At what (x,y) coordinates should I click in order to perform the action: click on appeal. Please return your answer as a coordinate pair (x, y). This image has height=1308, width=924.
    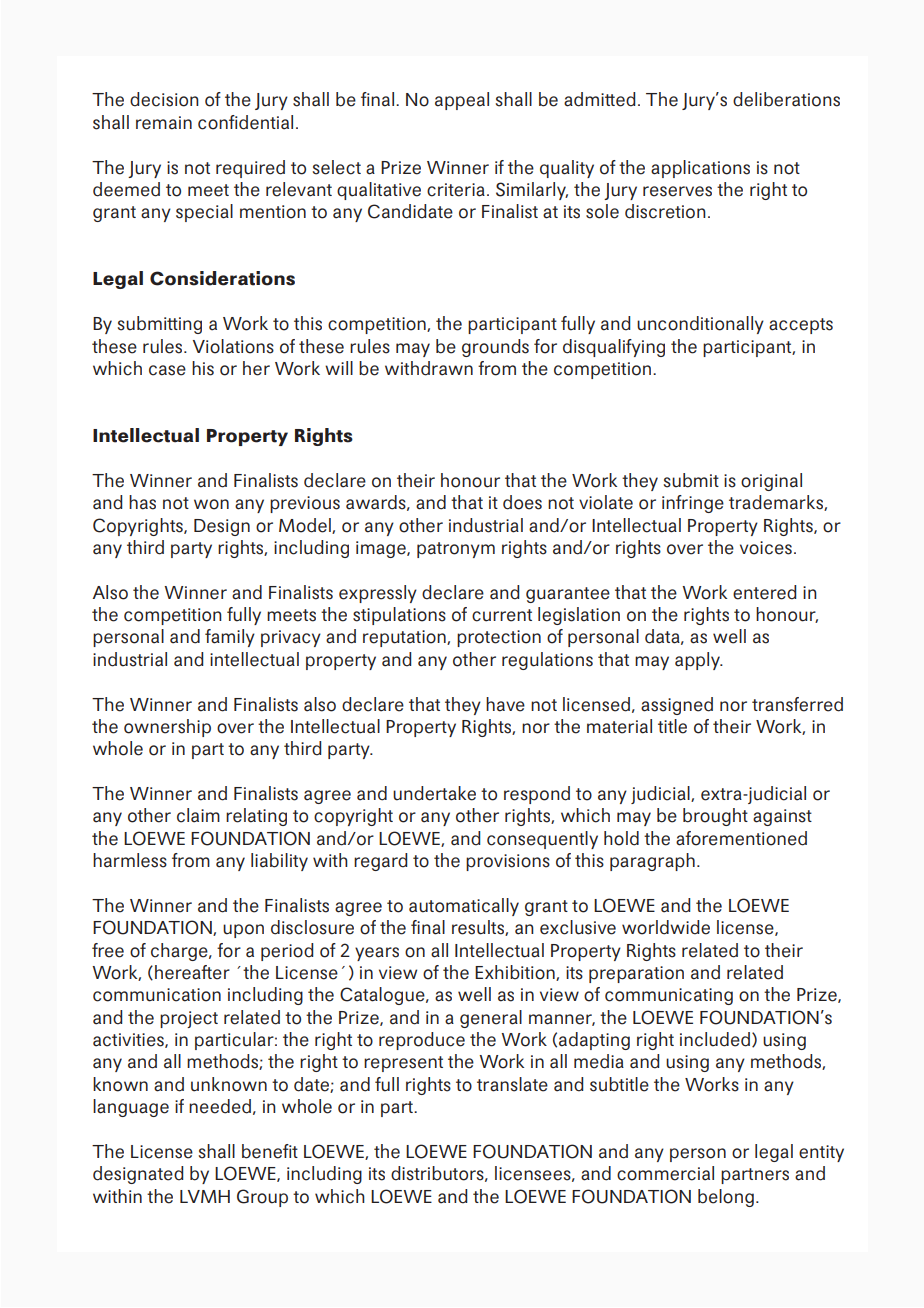
    Looking at the image, I should click on (462, 101).
